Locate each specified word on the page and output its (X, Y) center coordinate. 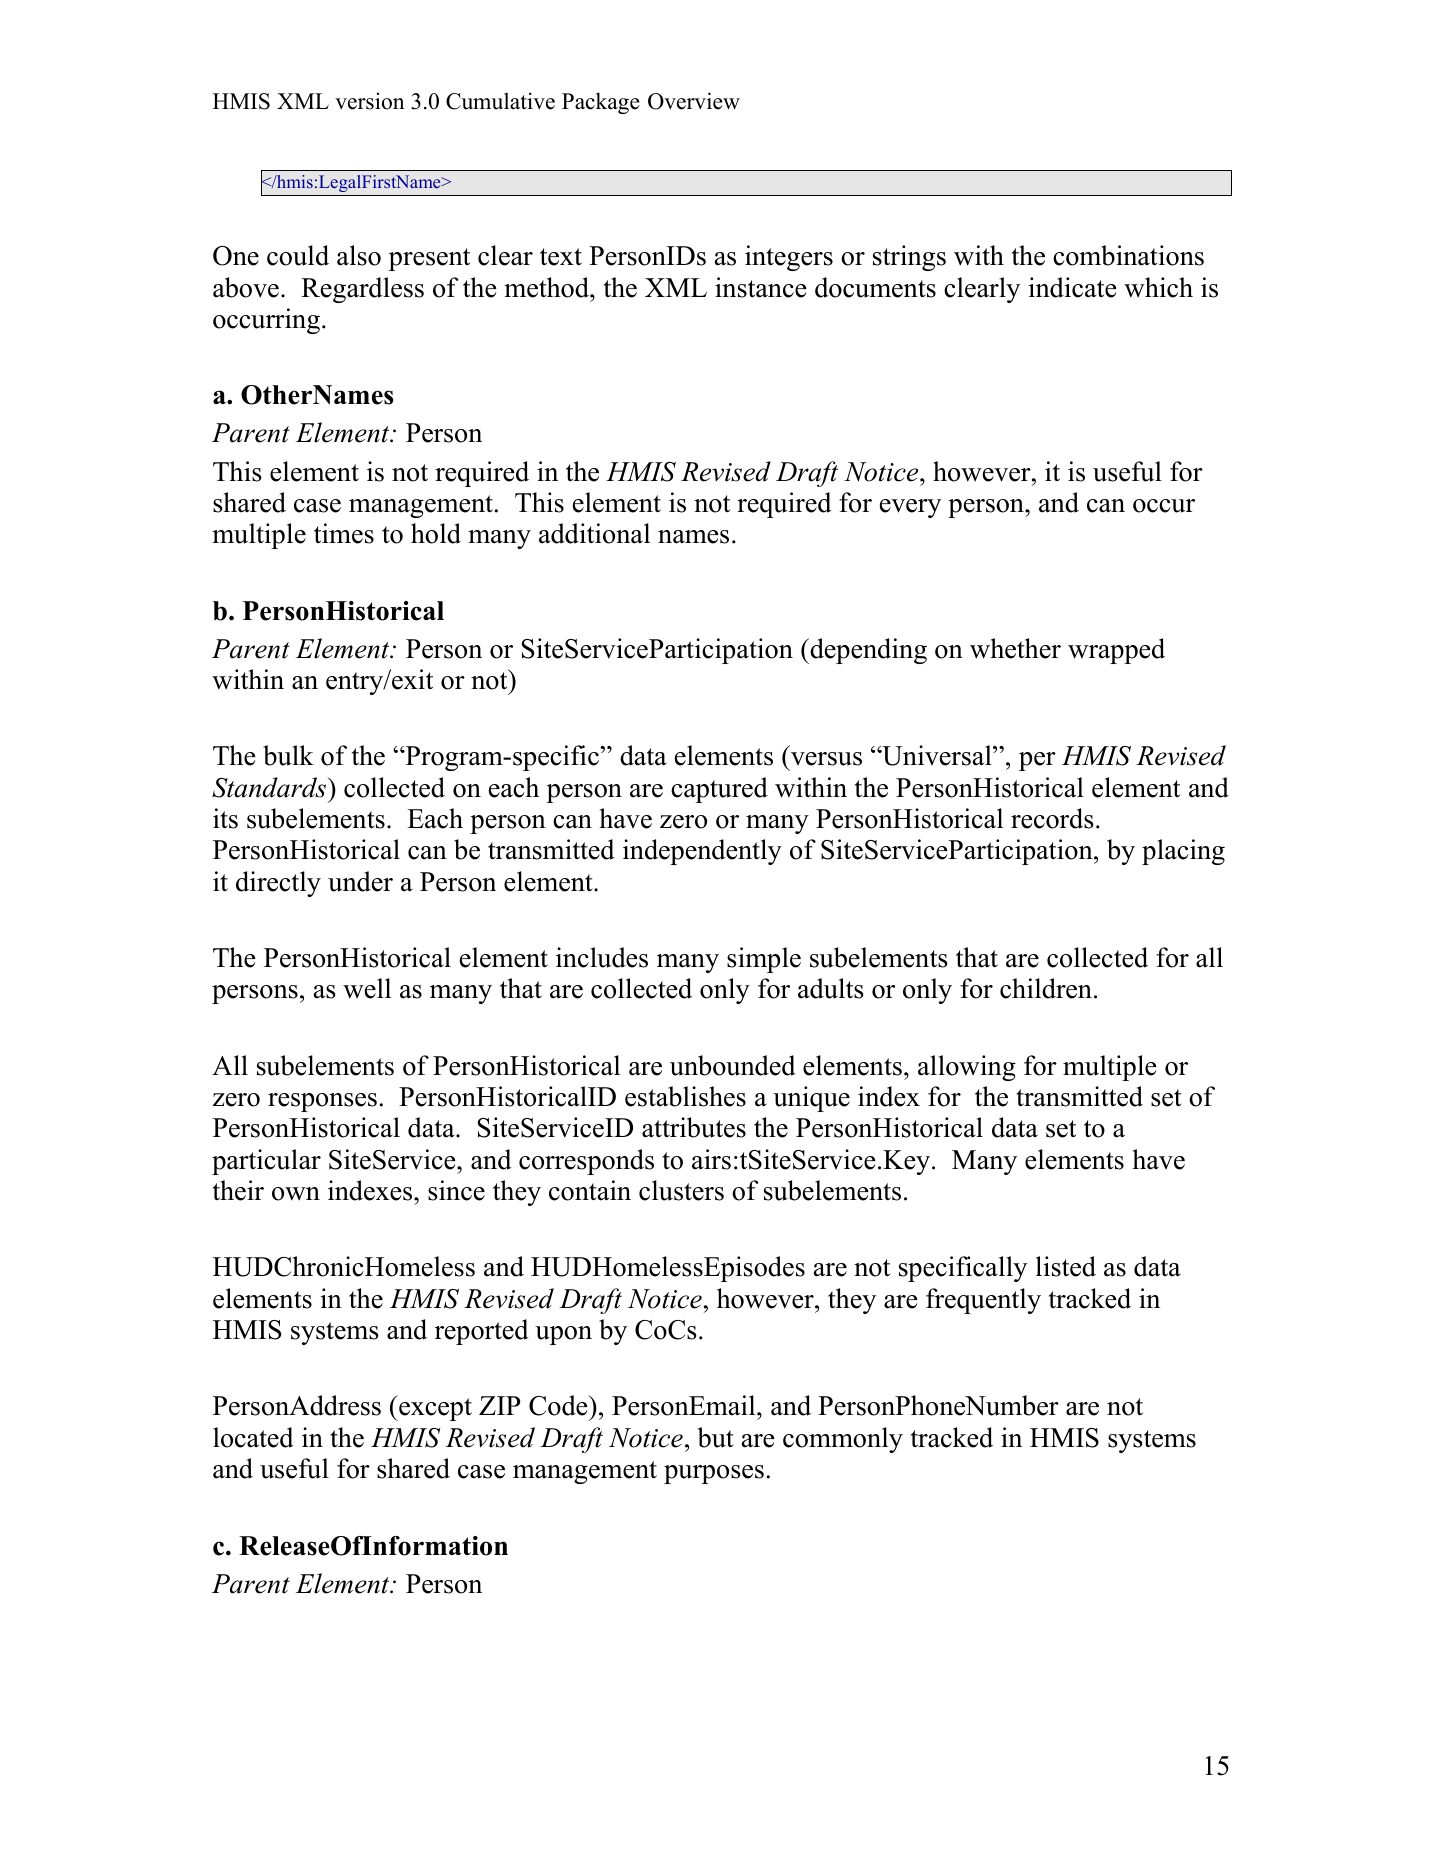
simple (764, 960)
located (253, 1437)
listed (1066, 1266)
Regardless (362, 290)
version (369, 101)
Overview (694, 101)
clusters (681, 1190)
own (296, 1194)
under (360, 881)
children (1046, 988)
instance (761, 287)
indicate (1073, 287)
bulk (288, 755)
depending (867, 651)
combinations (1128, 255)
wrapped (1116, 651)
